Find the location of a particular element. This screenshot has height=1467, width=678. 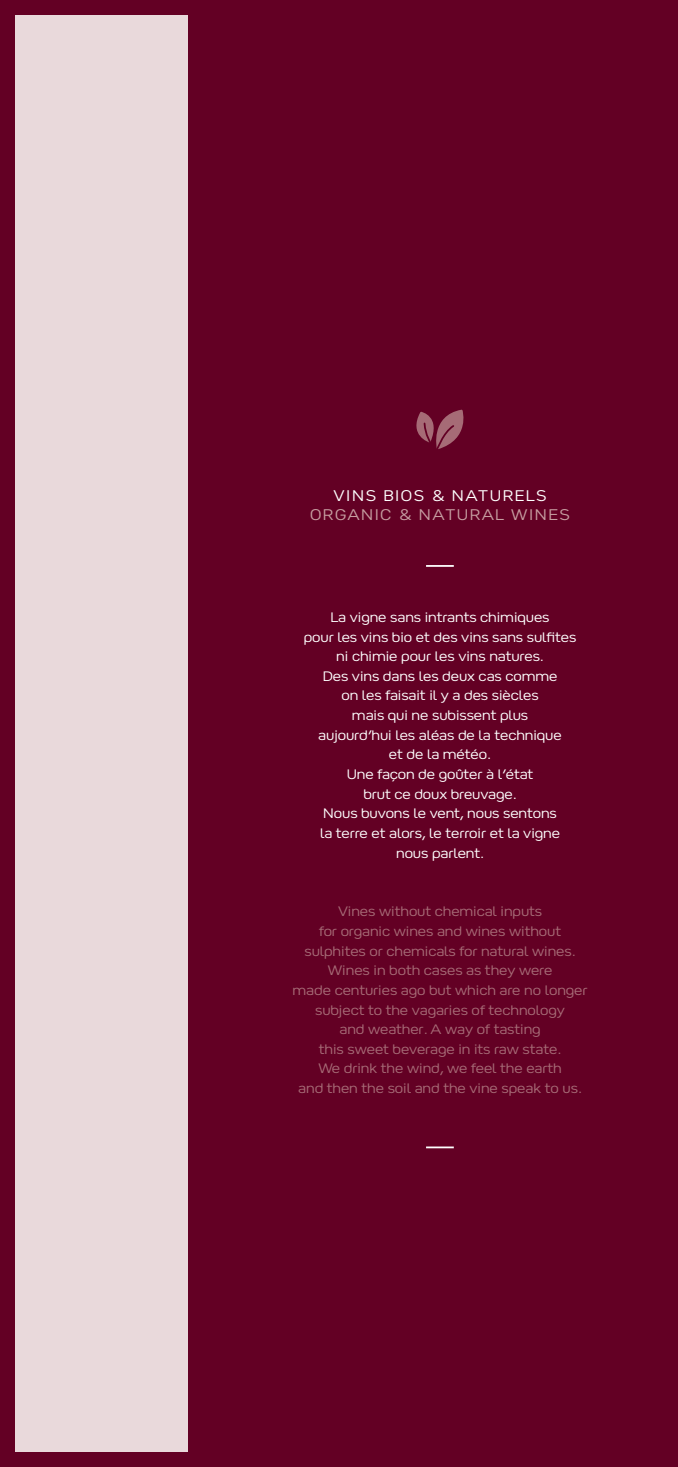

deux is located at coordinates (458, 676).
